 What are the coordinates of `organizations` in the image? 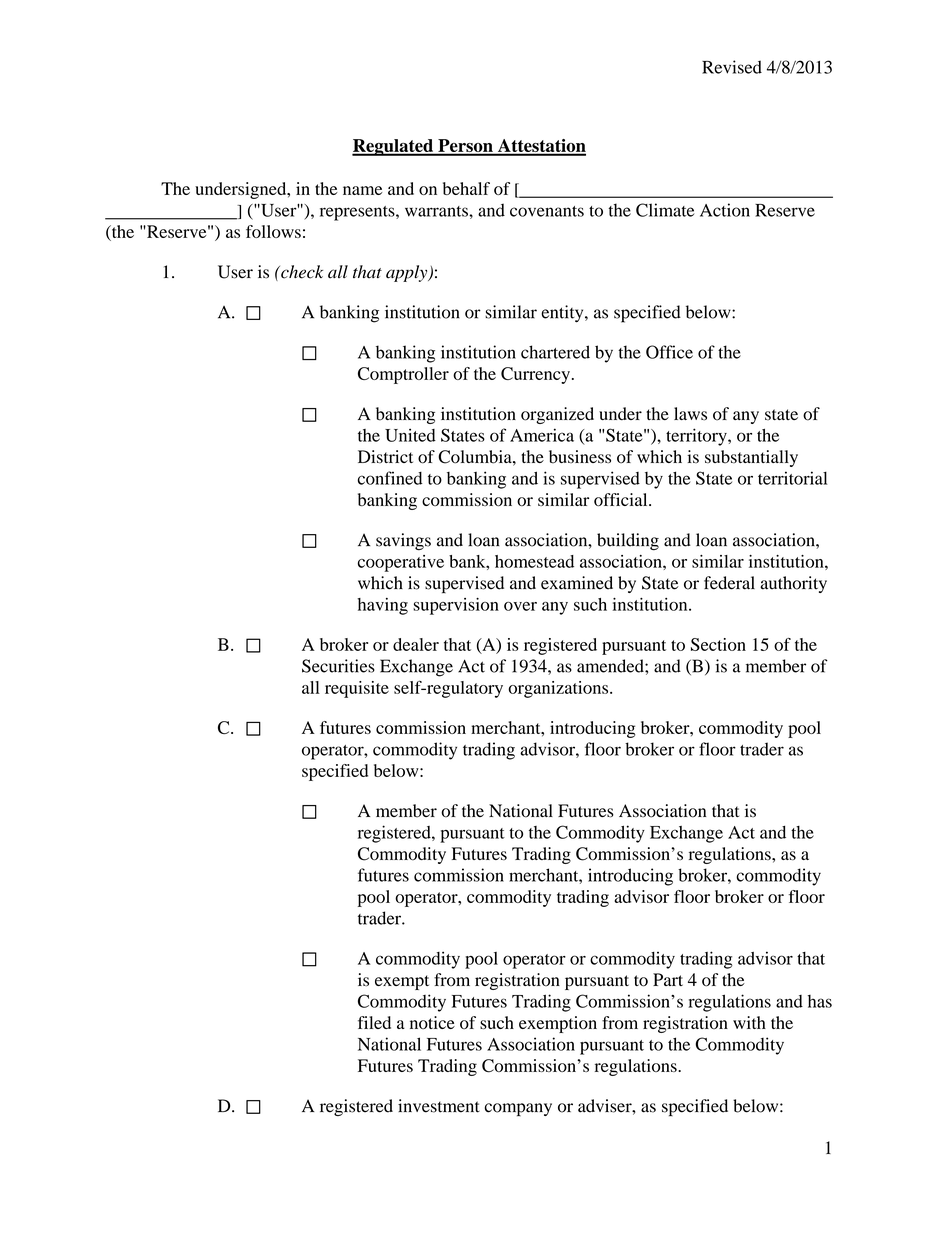 It's located at (559, 689).
